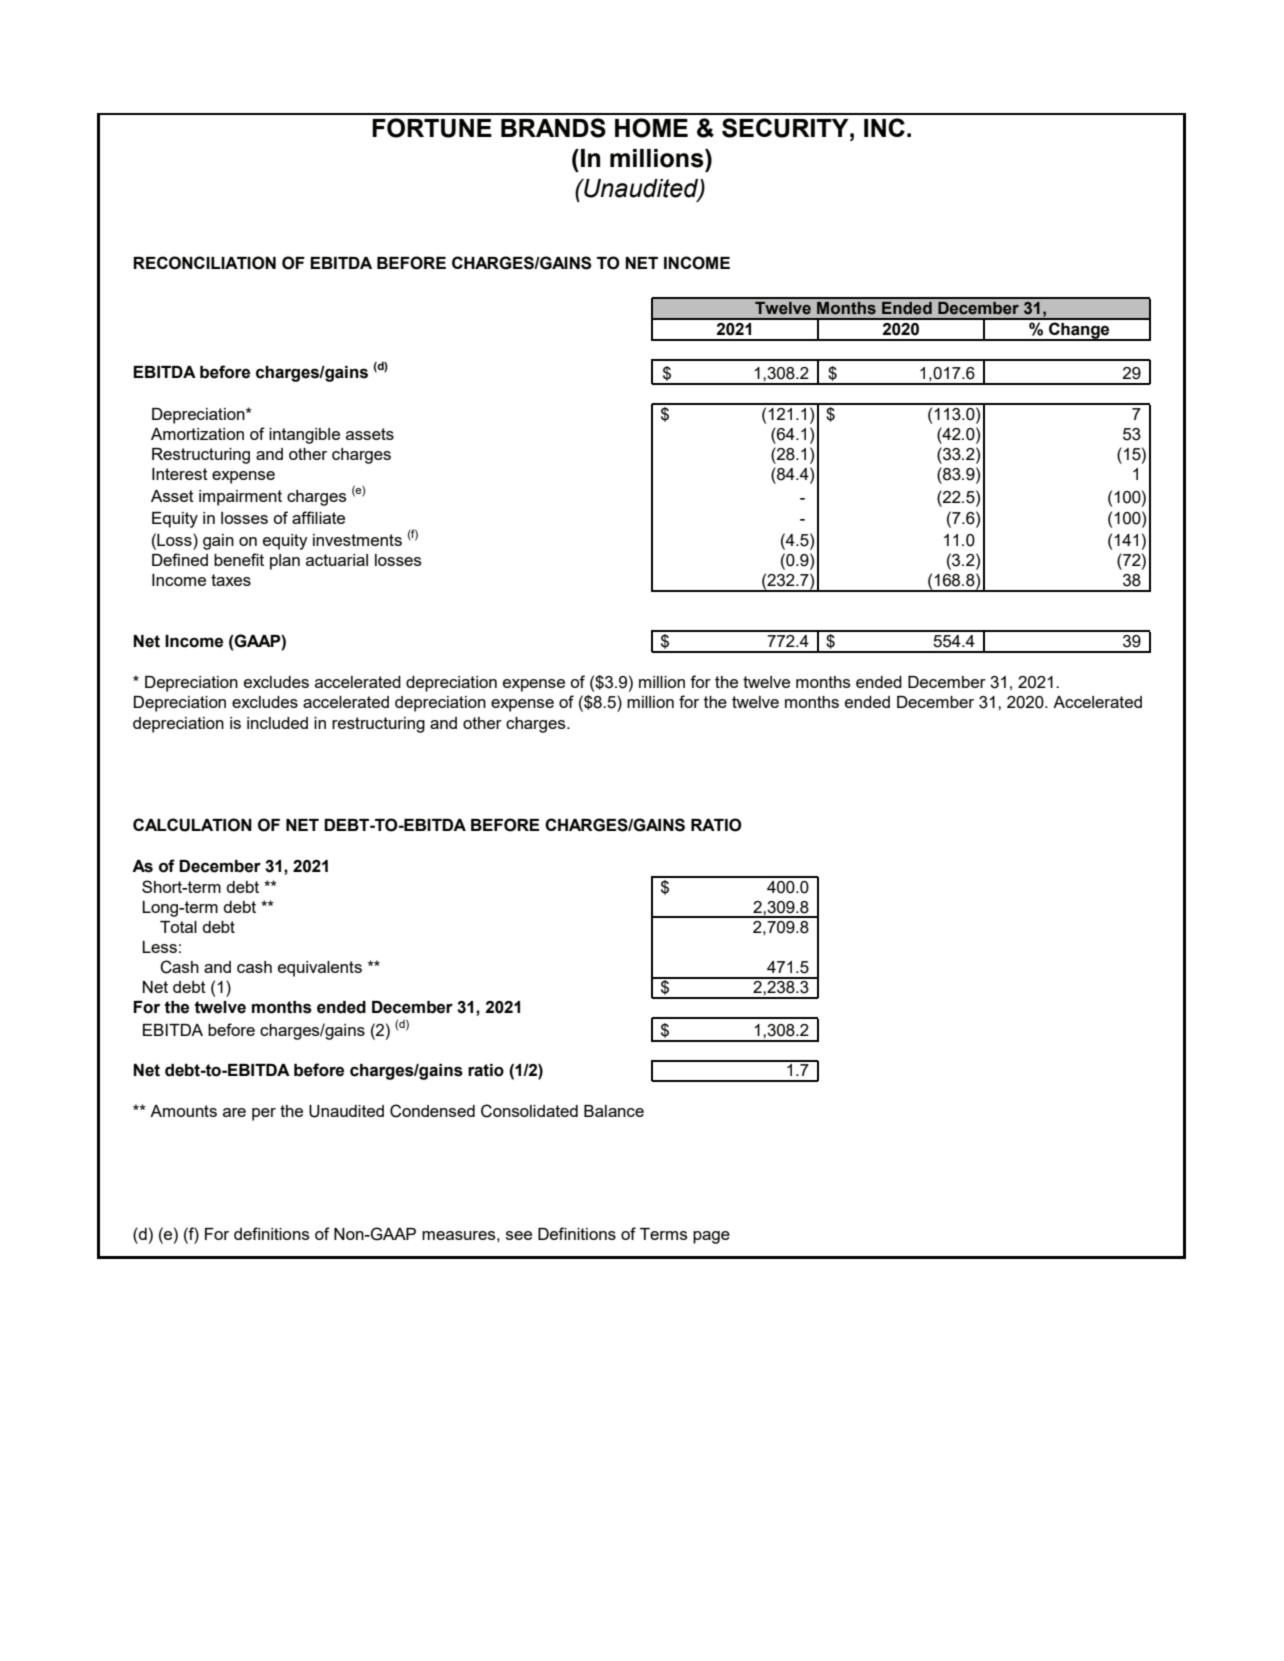 This screenshot has height=1661, width=1284. Describe the element at coordinates (432, 128) in the screenshot. I see `FORTUNE` at that location.
